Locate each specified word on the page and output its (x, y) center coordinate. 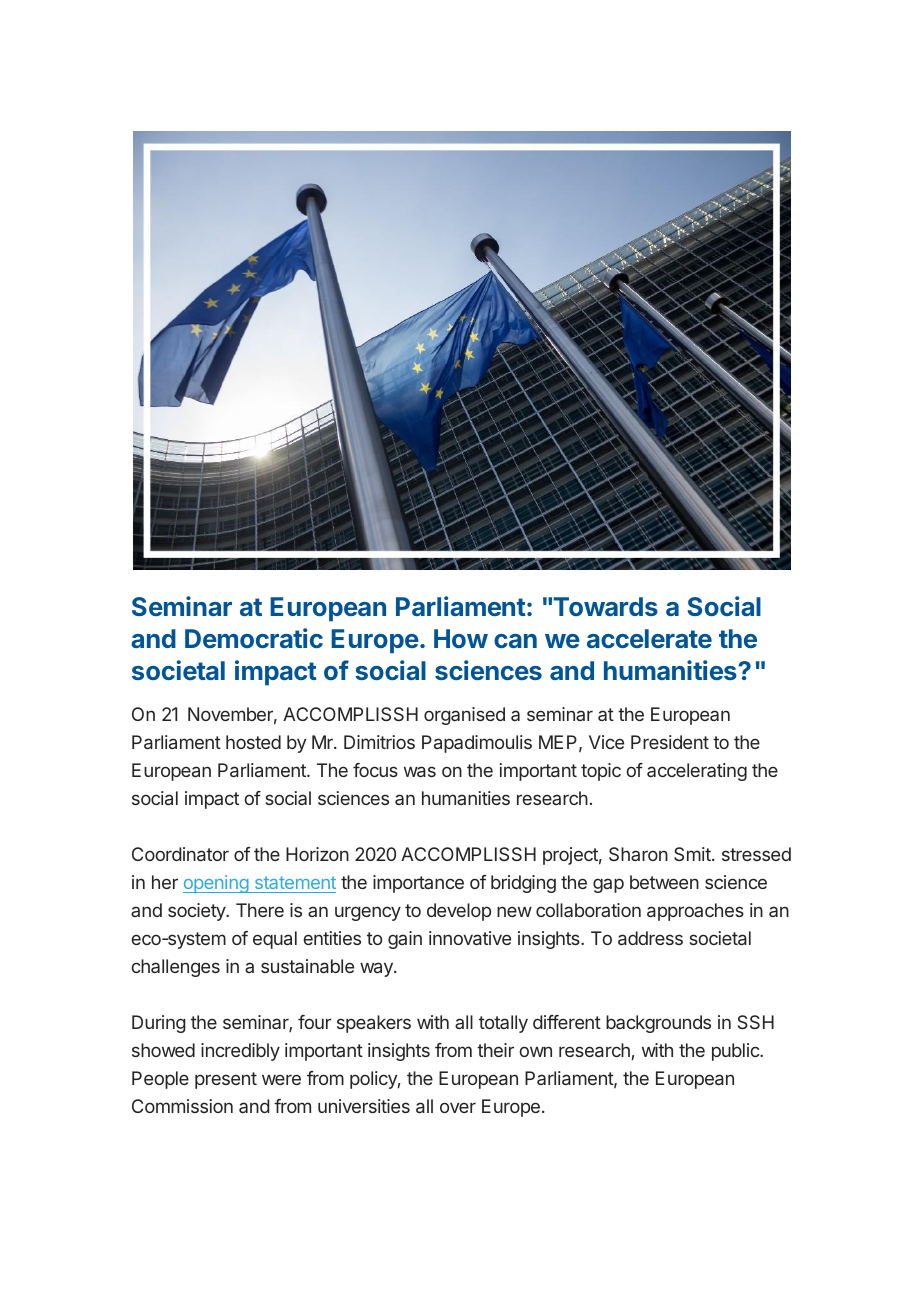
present (226, 1080)
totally (503, 1024)
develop (459, 912)
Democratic (254, 638)
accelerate (649, 638)
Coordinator (180, 854)
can (515, 641)
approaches (695, 912)
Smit (693, 854)
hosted (253, 742)
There (260, 910)
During (159, 1024)
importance (418, 884)
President (670, 742)
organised (464, 716)
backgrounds (658, 1024)
